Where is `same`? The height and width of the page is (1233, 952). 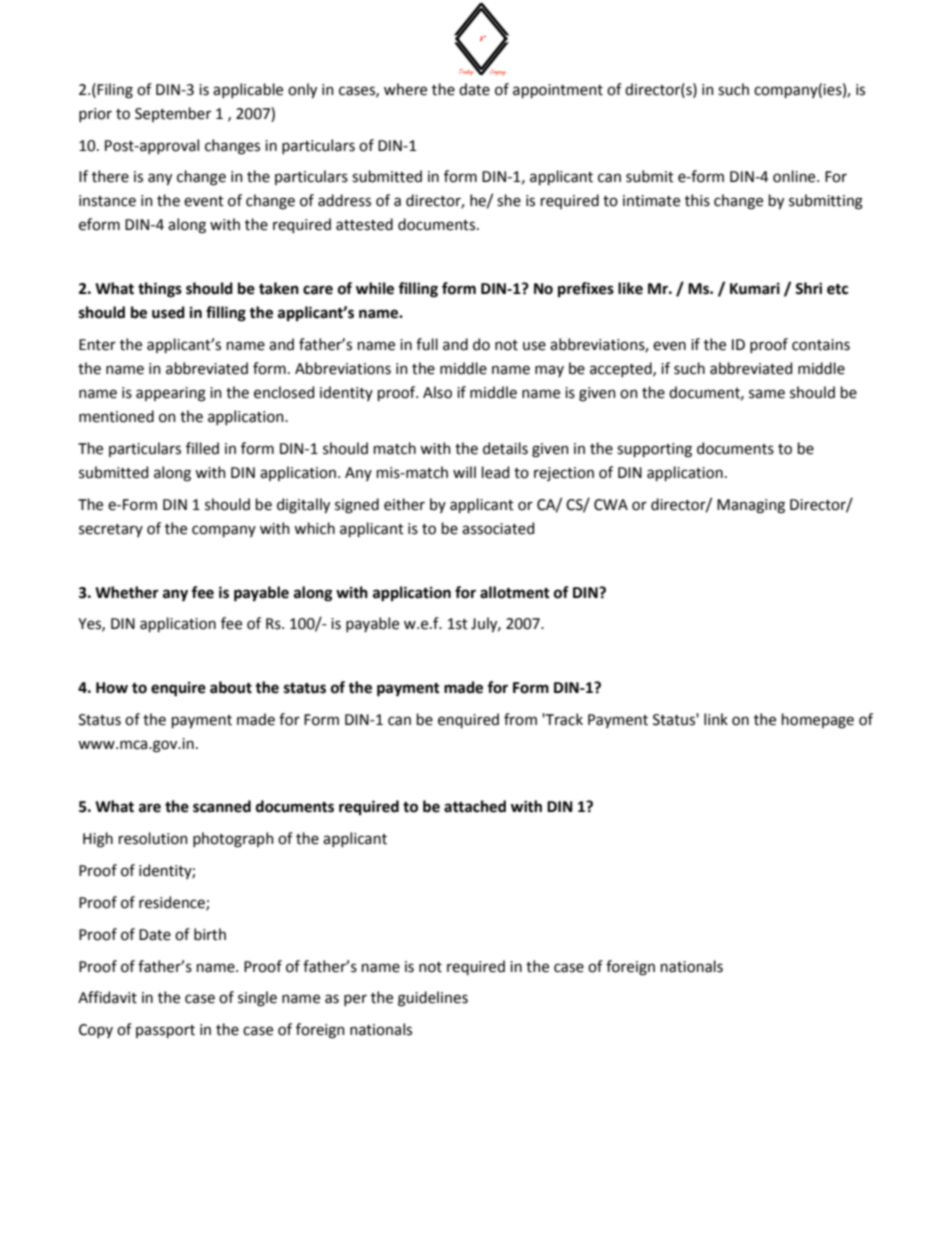
same is located at coordinates (767, 394).
